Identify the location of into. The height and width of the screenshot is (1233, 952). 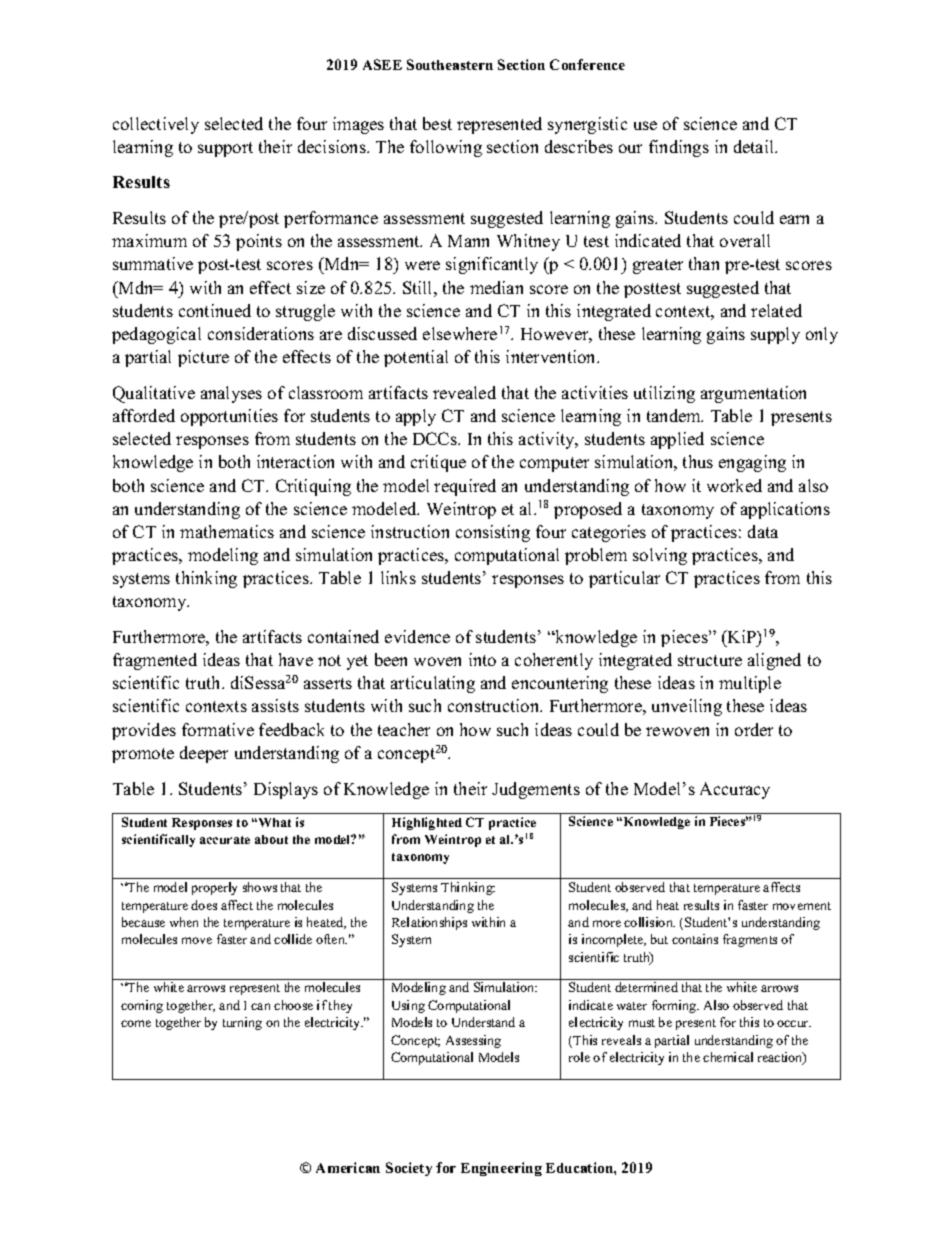
(482, 659).
